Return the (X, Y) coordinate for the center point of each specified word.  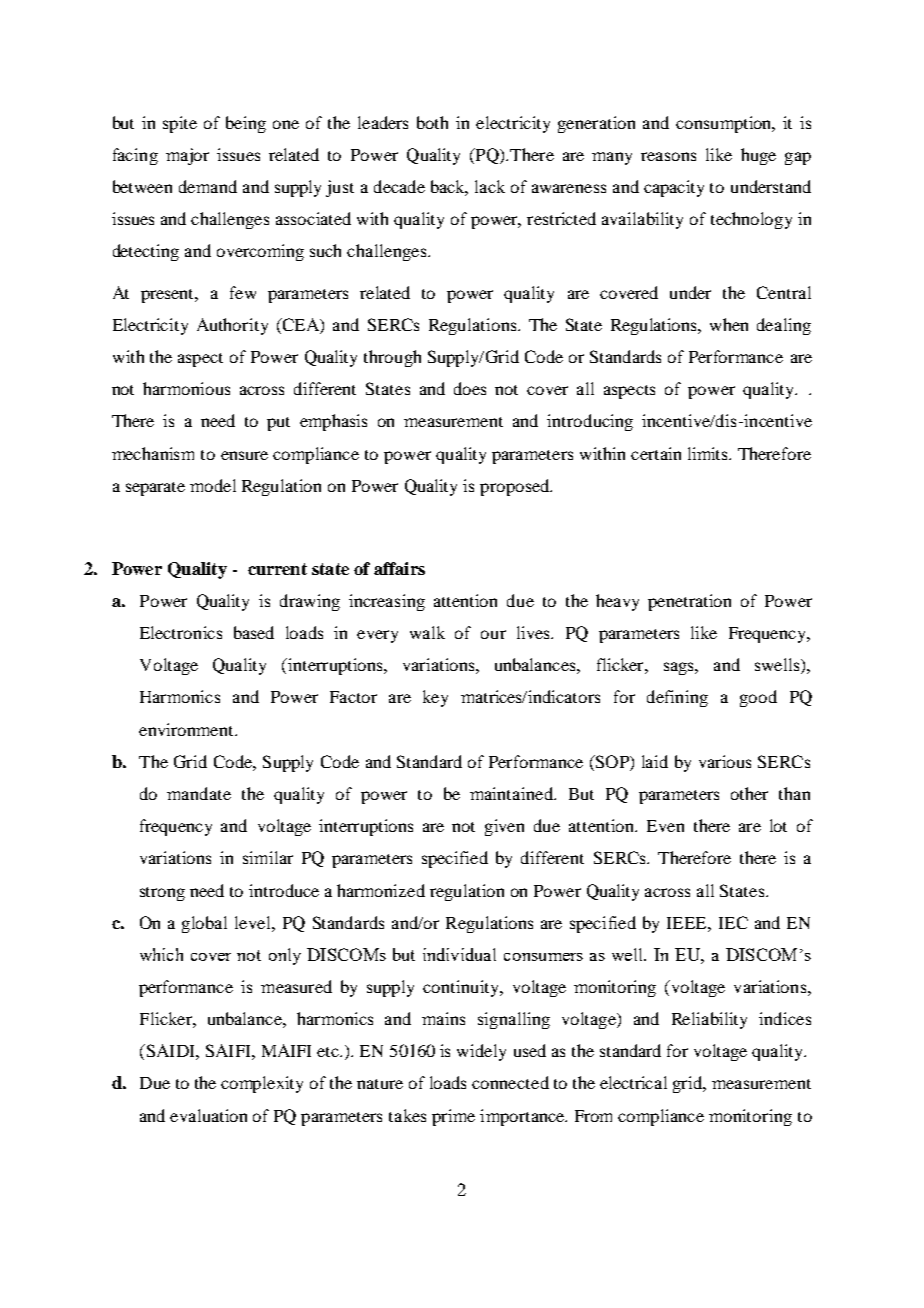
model (213, 485)
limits (709, 453)
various (725, 761)
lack (490, 186)
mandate (199, 793)
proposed (515, 487)
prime (453, 1117)
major (187, 156)
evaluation (208, 1115)
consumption (725, 124)
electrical (633, 1082)
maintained (512, 793)
